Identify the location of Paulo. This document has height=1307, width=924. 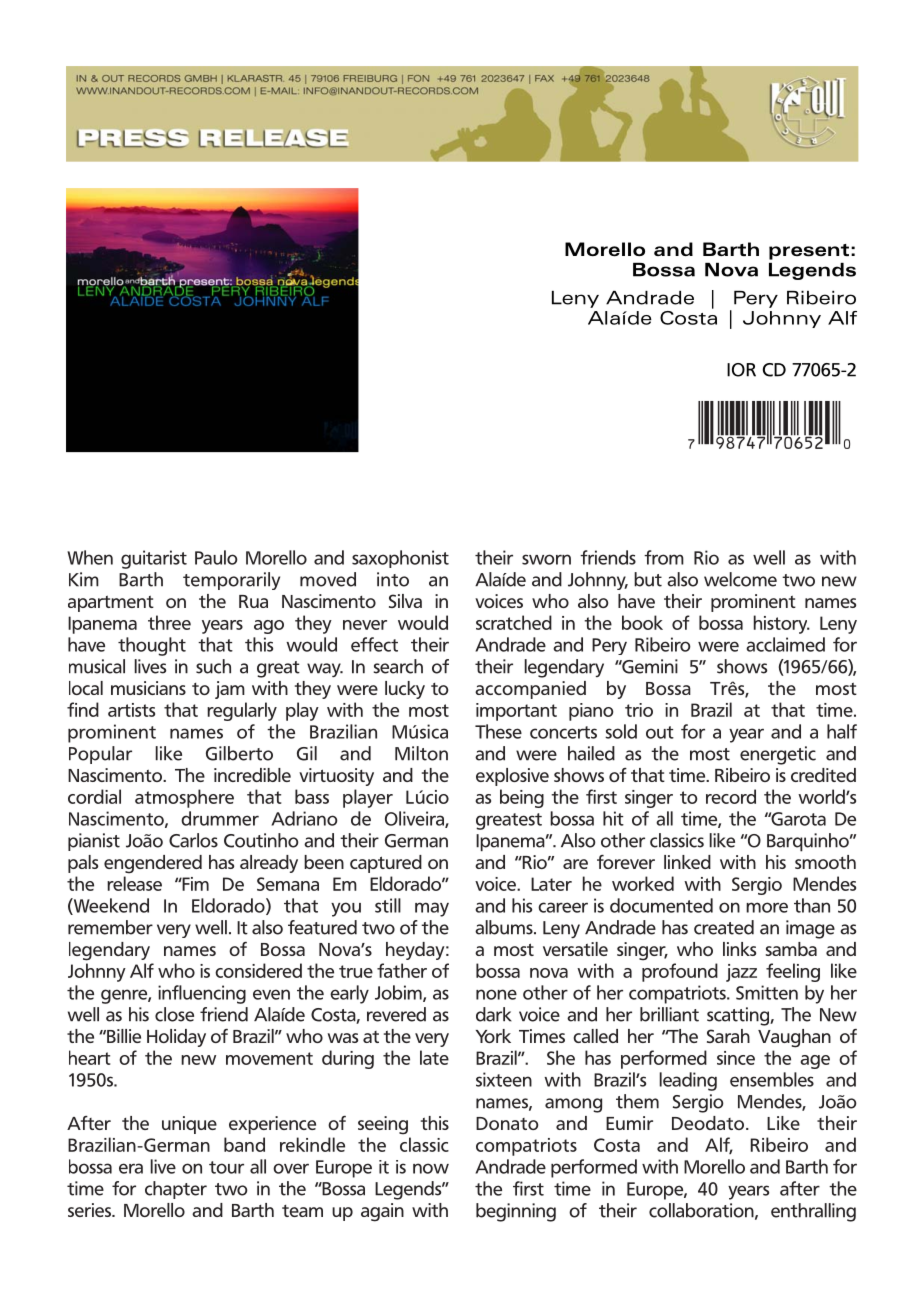
(216, 557).
